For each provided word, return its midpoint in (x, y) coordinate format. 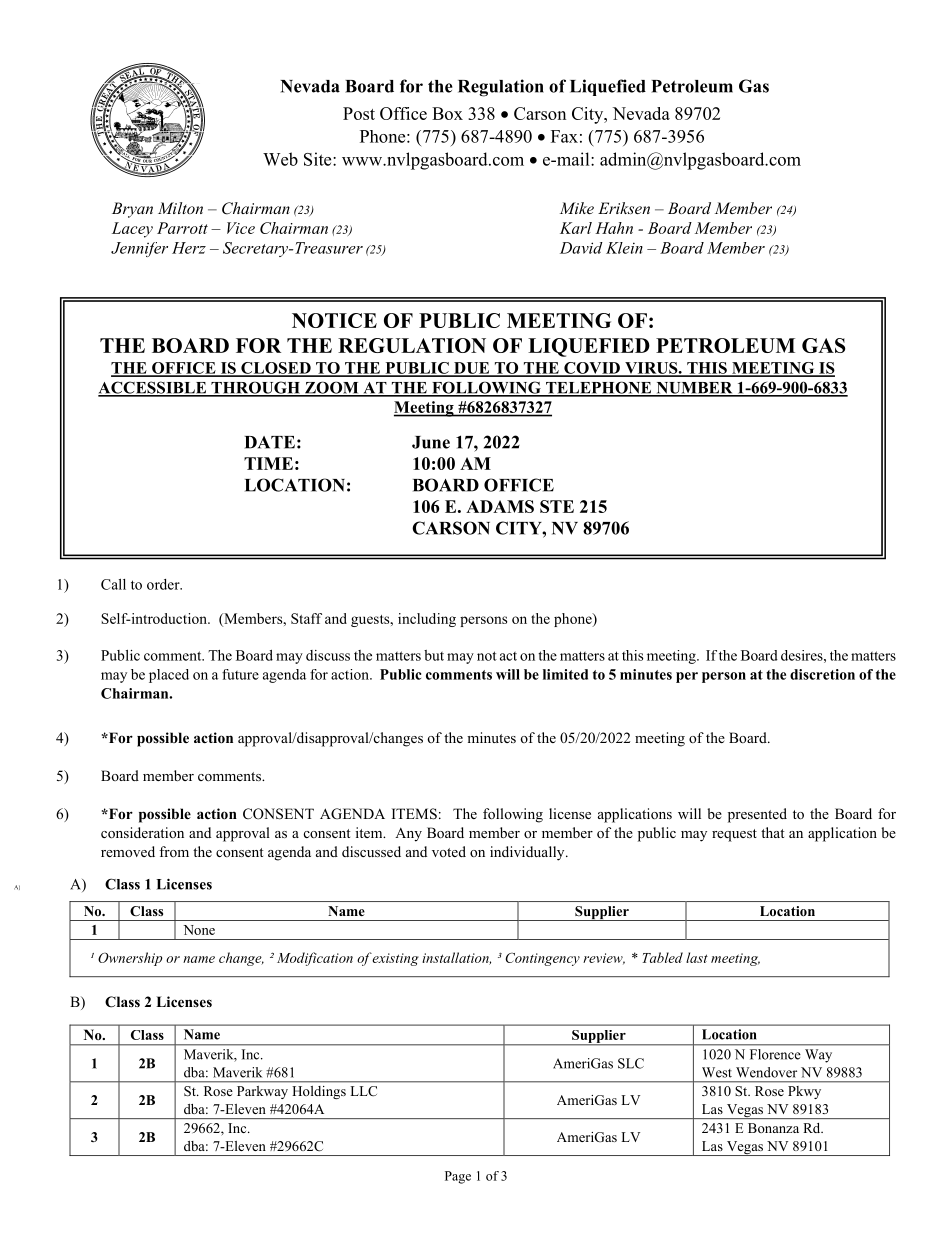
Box (447, 113)
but (434, 655)
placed (169, 676)
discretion (822, 674)
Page (458, 1177)
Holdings (319, 1092)
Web (280, 159)
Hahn (614, 228)
